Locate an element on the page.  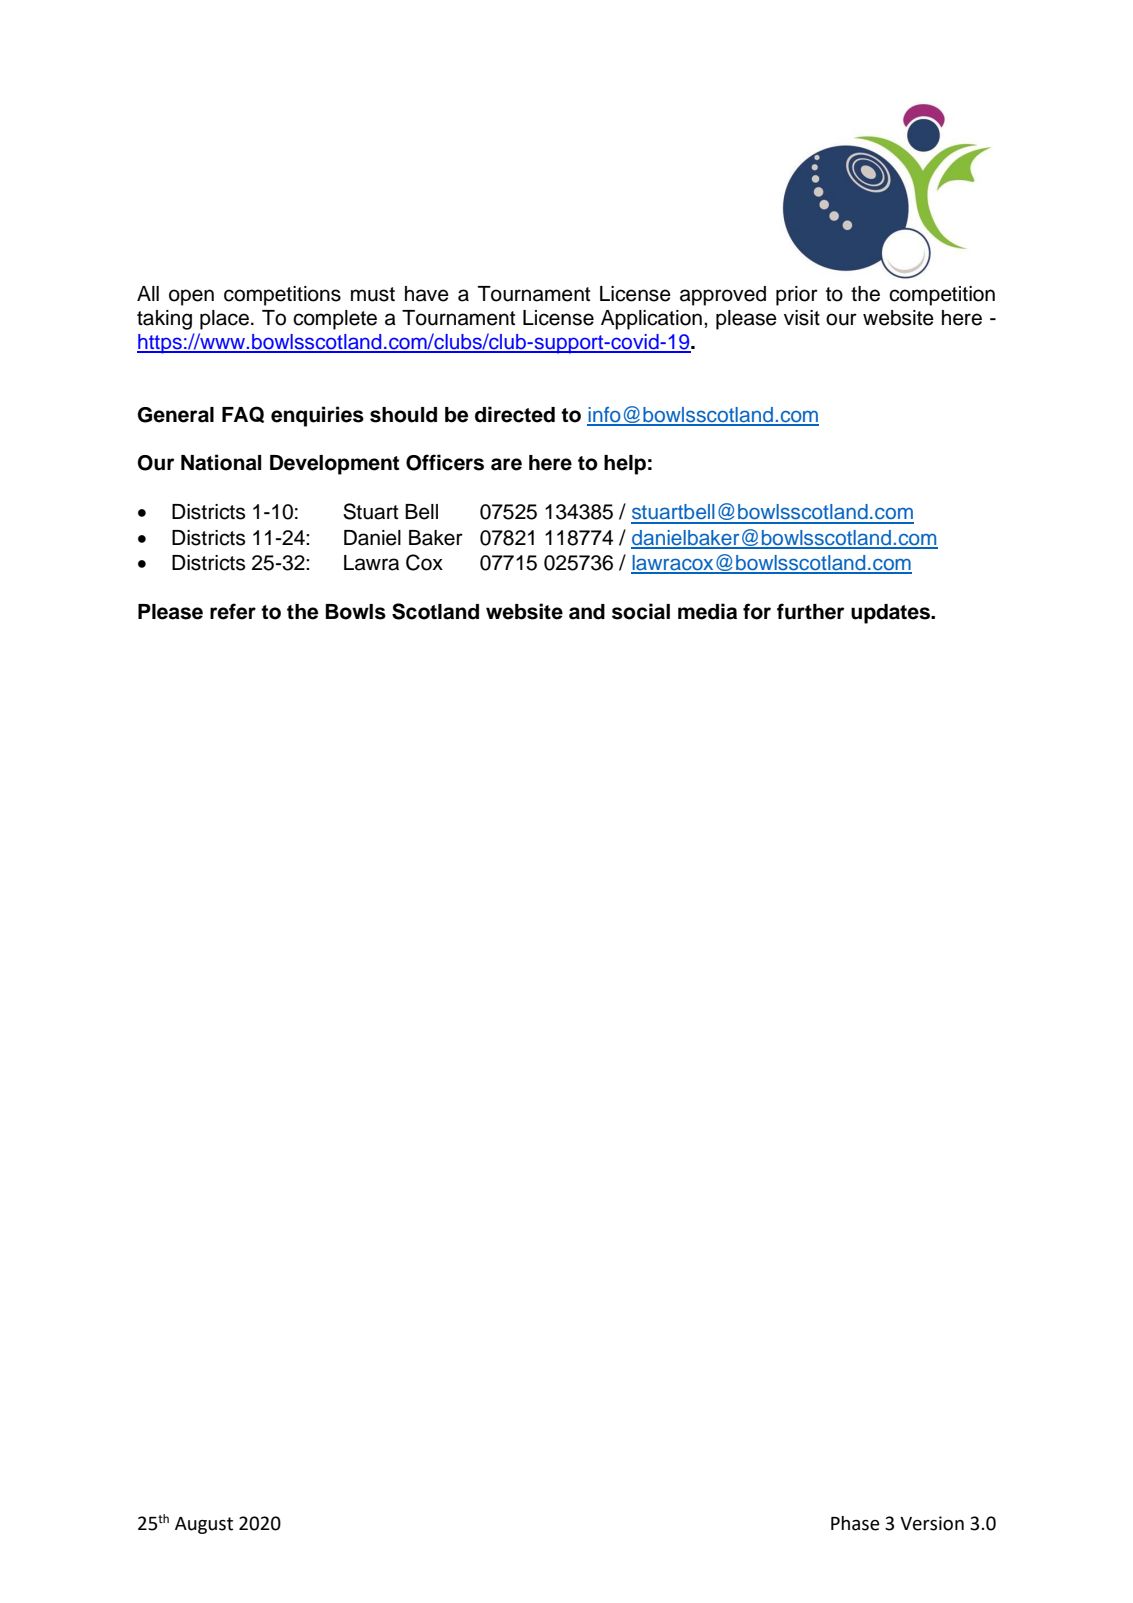
visit is located at coordinates (802, 318).
